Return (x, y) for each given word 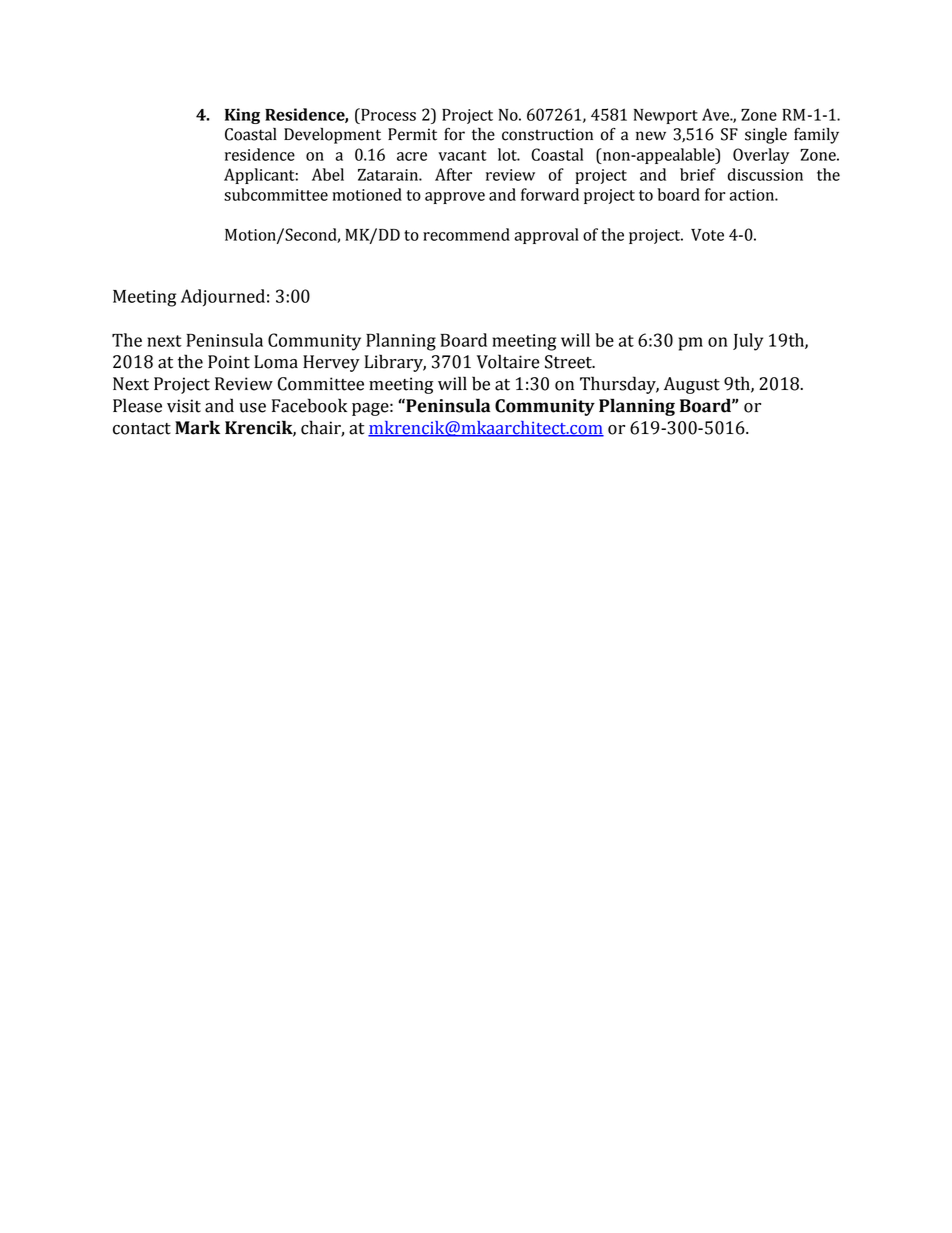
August (692, 385)
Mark (197, 427)
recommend (466, 234)
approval (546, 236)
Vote (707, 235)
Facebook (309, 405)
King (242, 116)
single (766, 136)
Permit (412, 134)
